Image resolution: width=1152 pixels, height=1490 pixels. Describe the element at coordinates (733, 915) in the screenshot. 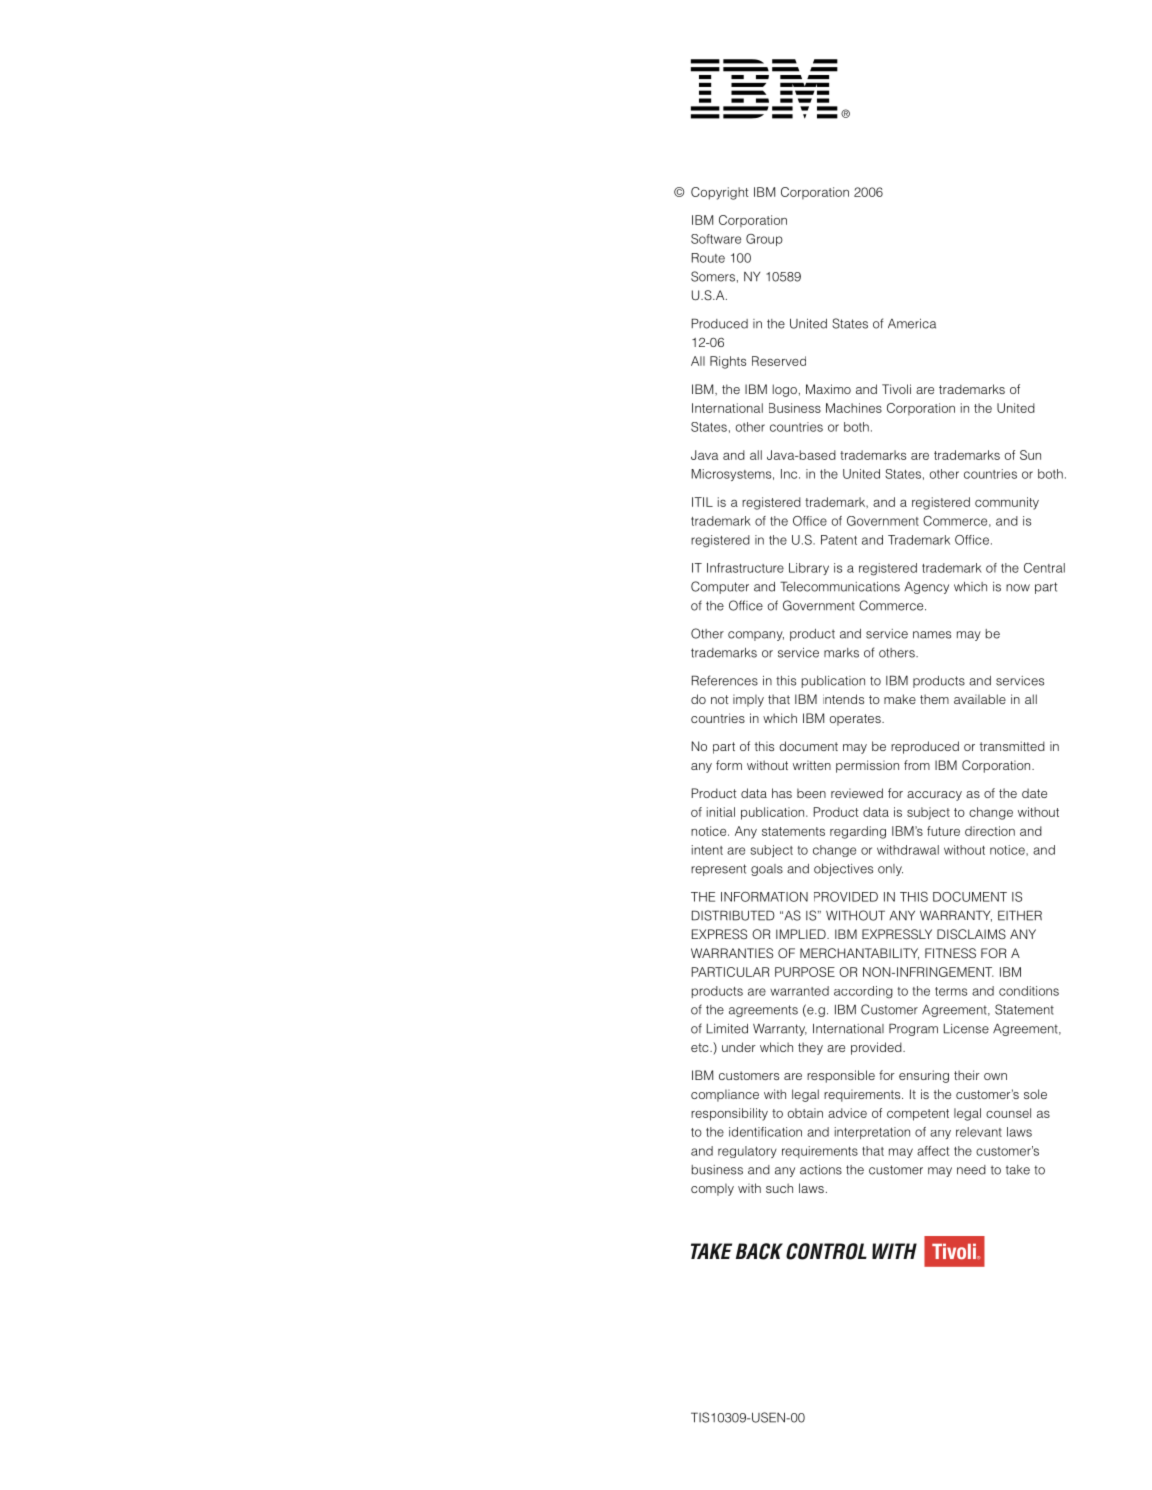

I see `DISTRIBUTED` at that location.
